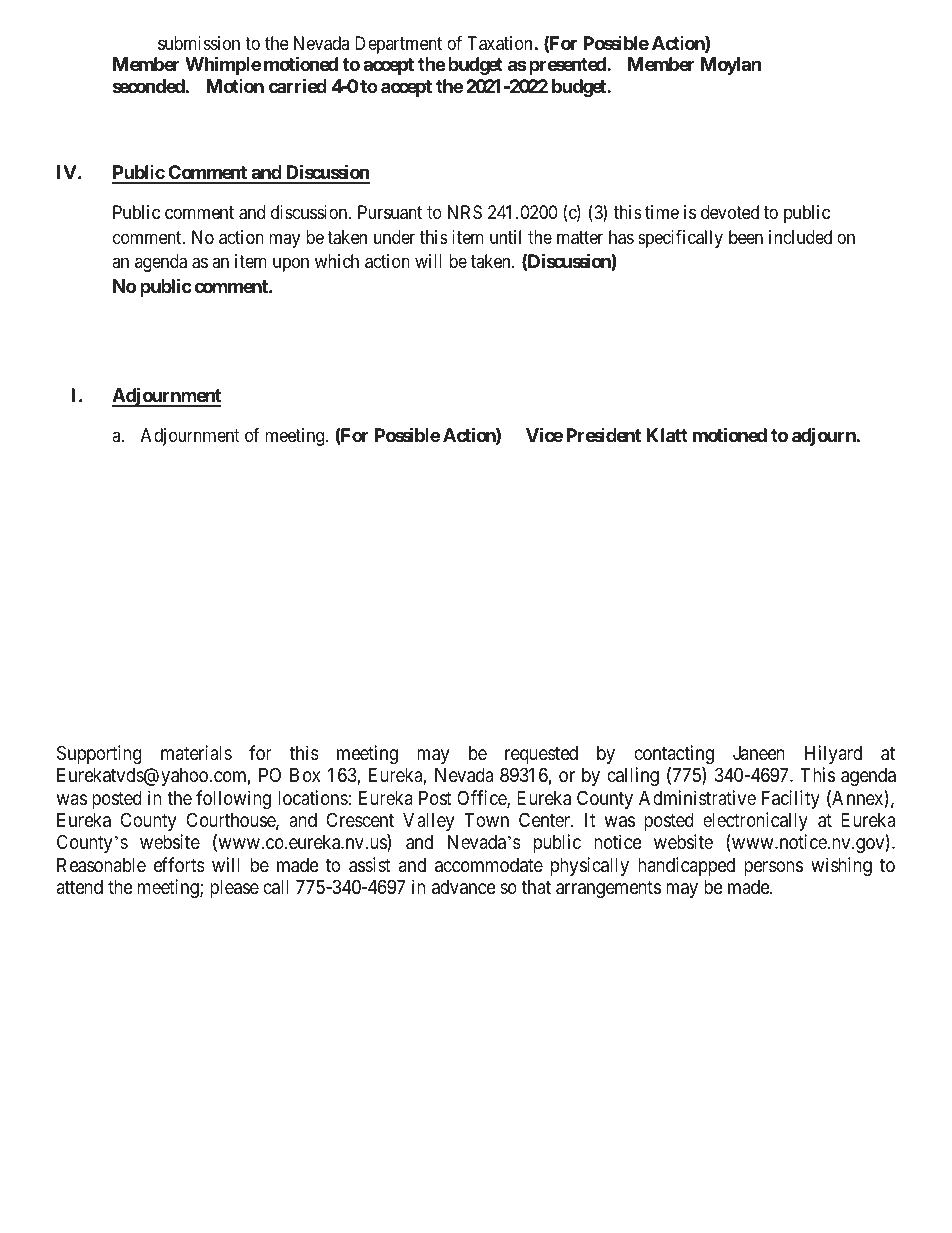 The image size is (952, 1233). Describe the element at coordinates (149, 86) in the screenshot. I see `seconded` at that location.
